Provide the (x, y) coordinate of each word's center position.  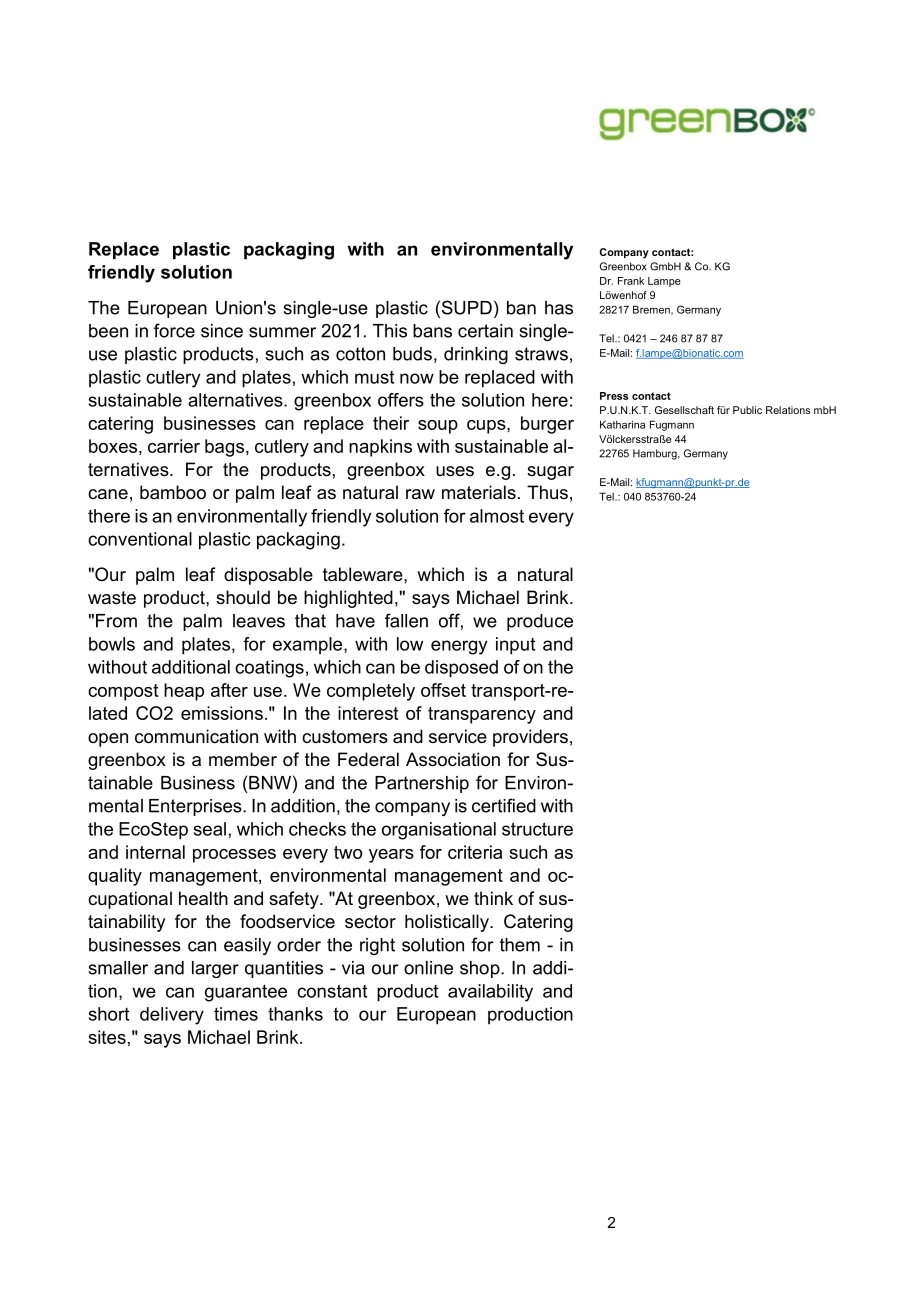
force (174, 330)
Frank (631, 281)
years (391, 856)
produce (540, 622)
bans (432, 331)
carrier (174, 446)
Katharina (622, 424)
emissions (222, 713)
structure (537, 829)
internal (155, 852)
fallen (406, 620)
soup (438, 427)
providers (530, 738)
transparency (482, 715)
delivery (172, 1016)
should (243, 597)
